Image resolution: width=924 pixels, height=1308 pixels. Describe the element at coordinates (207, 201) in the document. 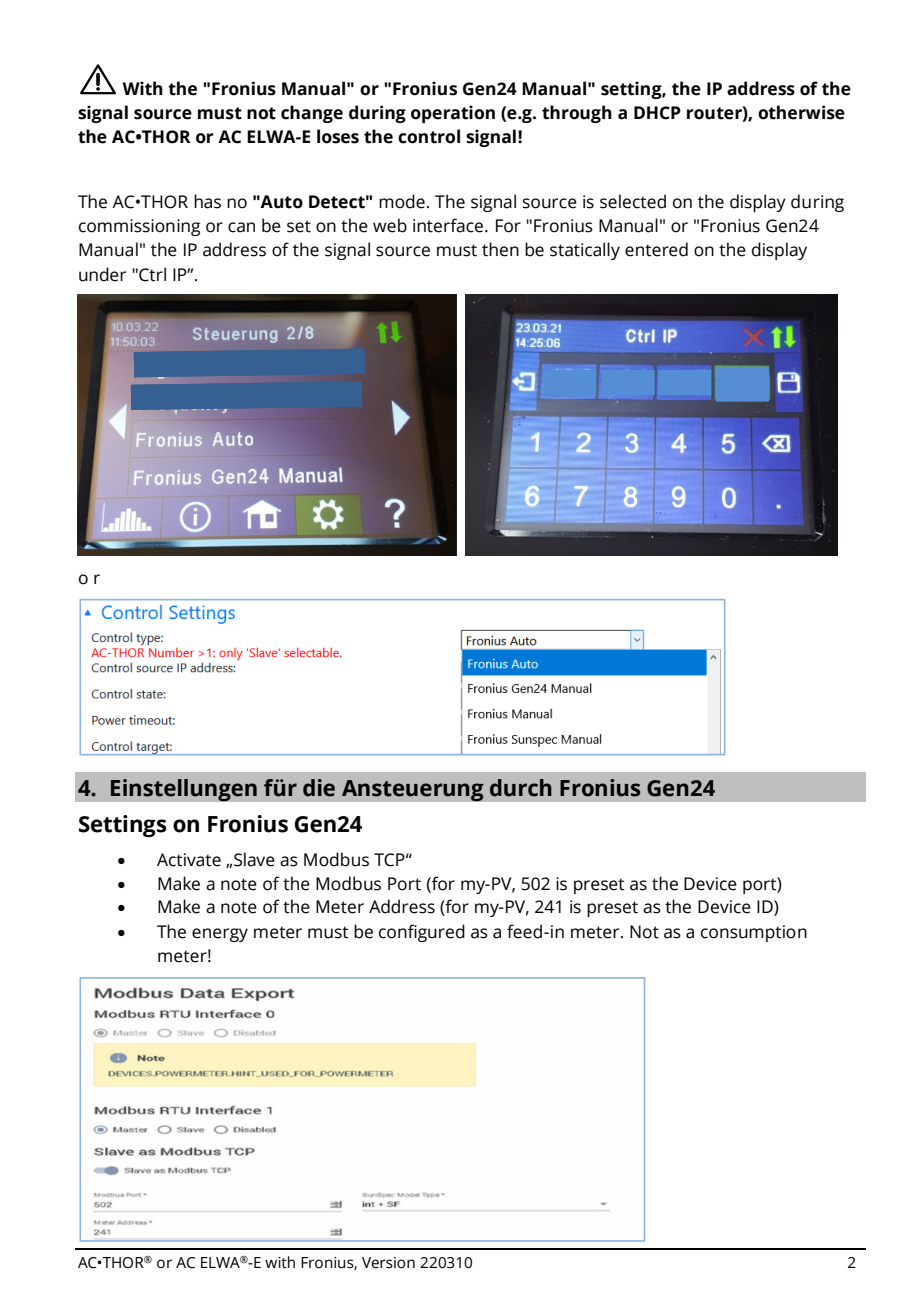

I see `has` at that location.
